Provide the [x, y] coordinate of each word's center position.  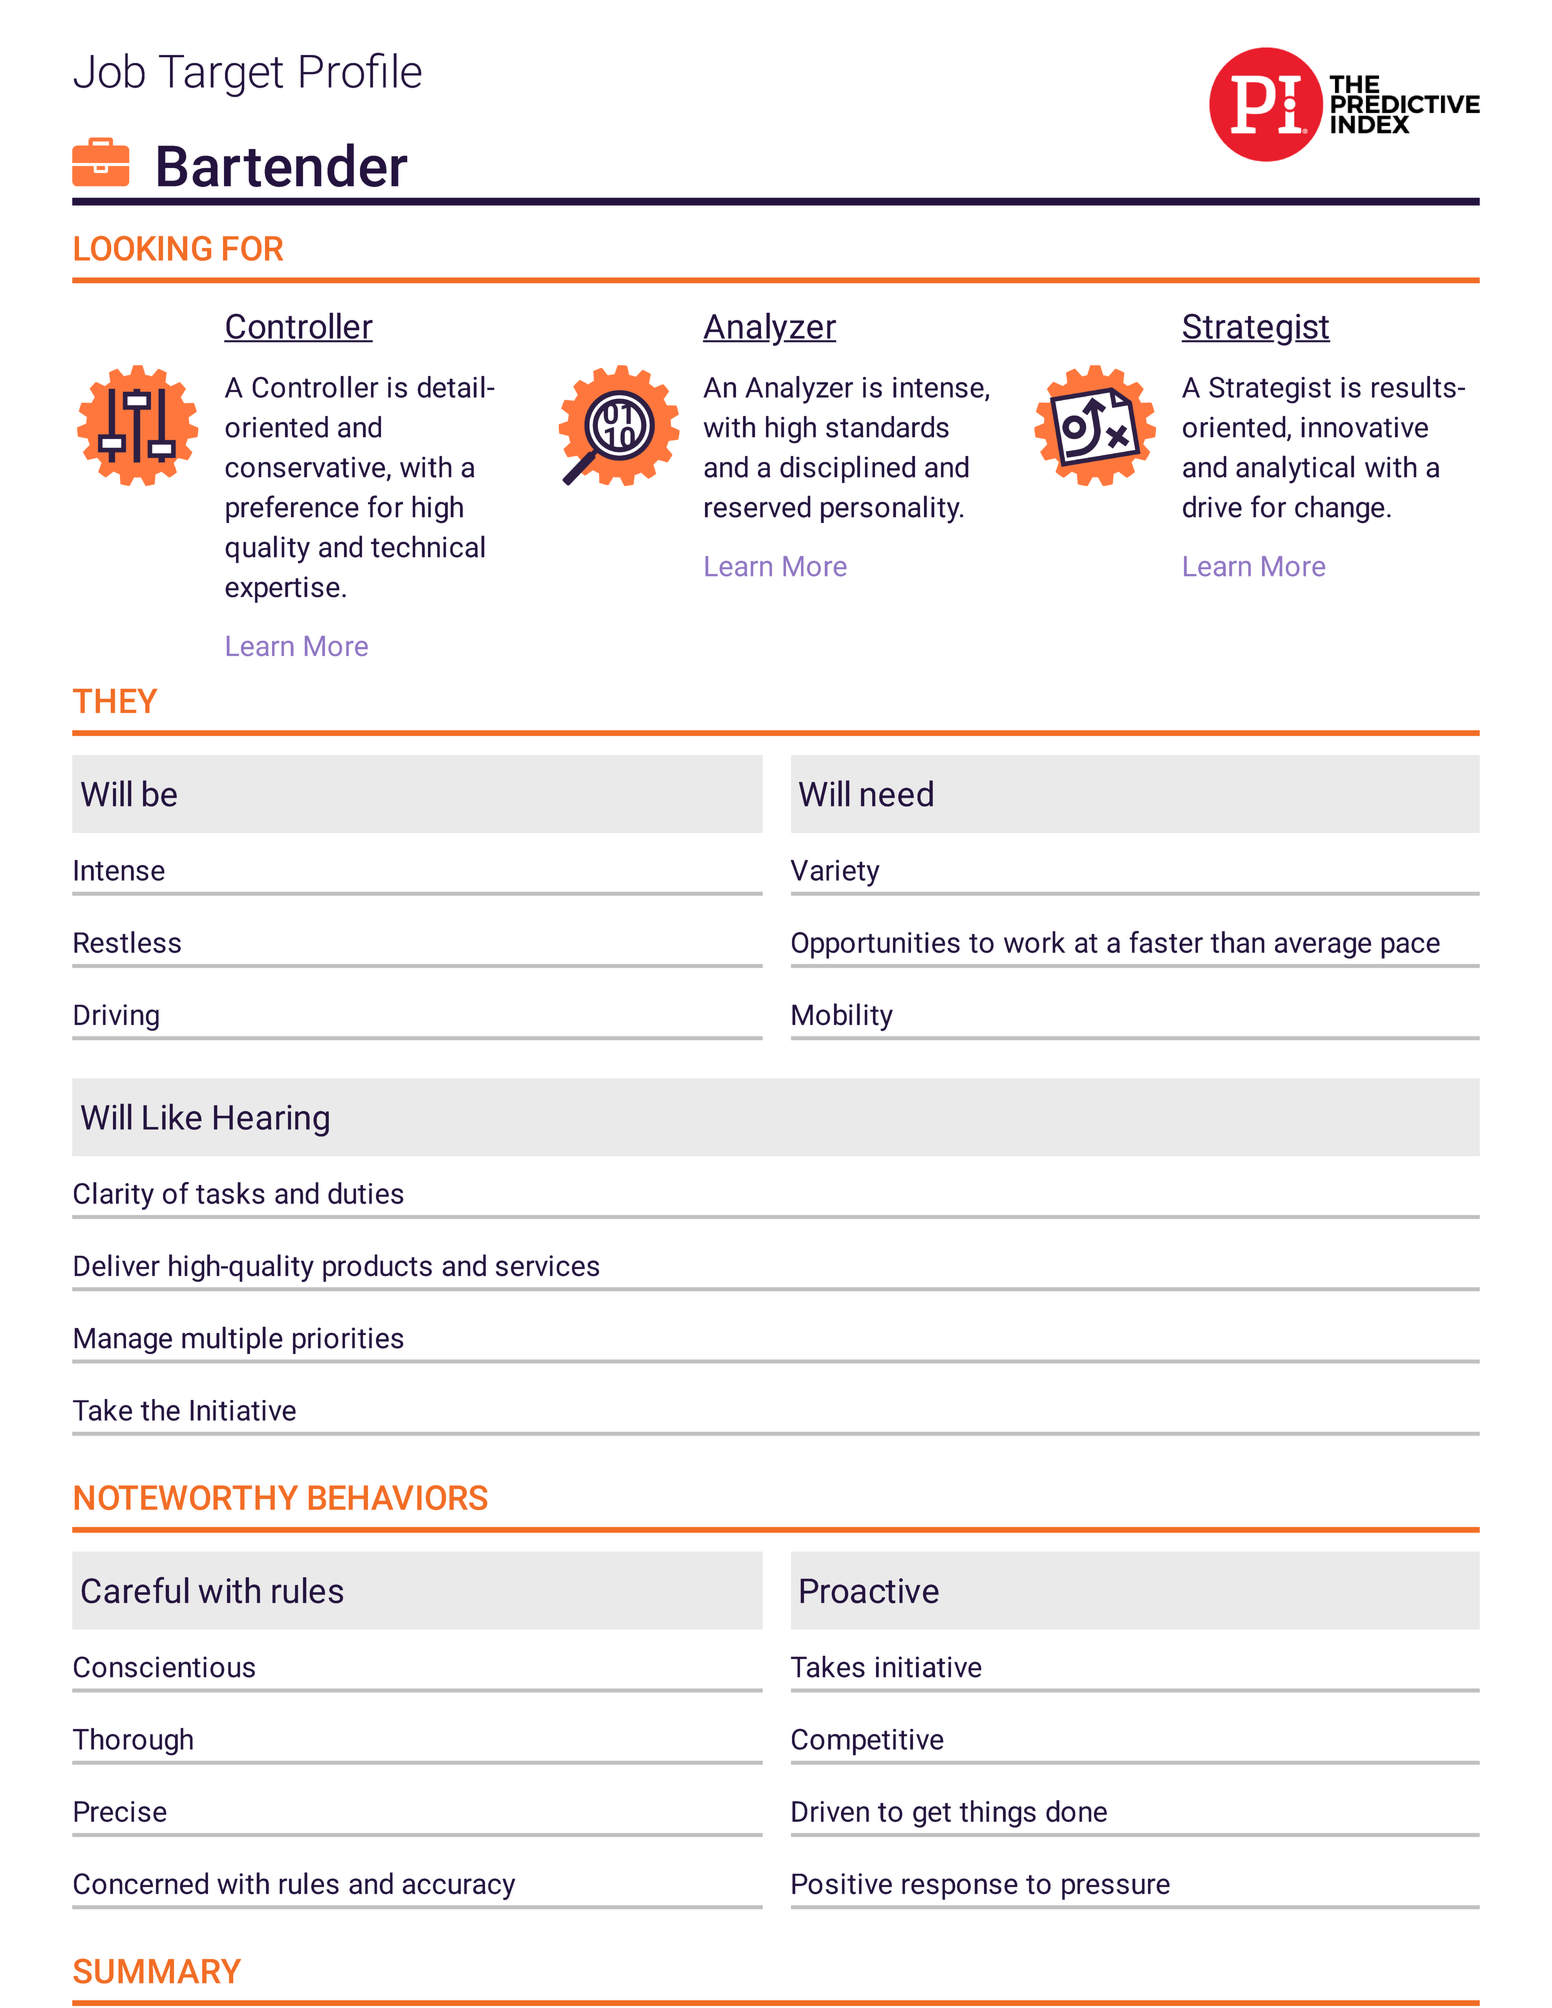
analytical [1295, 469]
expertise [282, 589]
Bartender [283, 165]
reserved [758, 506]
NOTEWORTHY [186, 1497]
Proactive [869, 1591]
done [1076, 1811]
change [1340, 509]
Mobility [842, 1017]
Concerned [141, 1883]
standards [887, 427]
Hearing [271, 1121]
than [1237, 942]
